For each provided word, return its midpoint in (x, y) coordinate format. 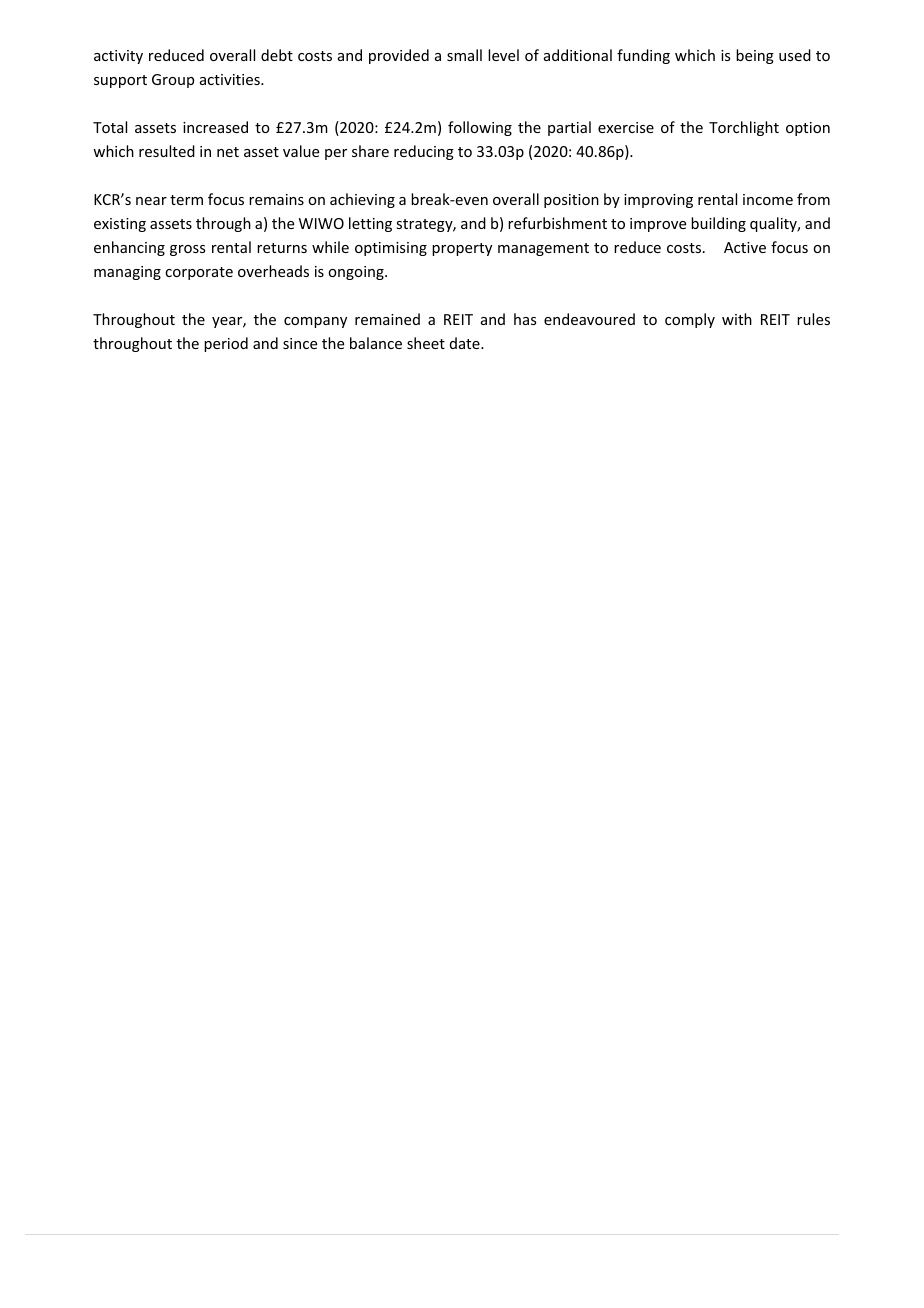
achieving (362, 200)
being (755, 56)
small (464, 55)
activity (118, 57)
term (186, 200)
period (226, 344)
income (768, 199)
